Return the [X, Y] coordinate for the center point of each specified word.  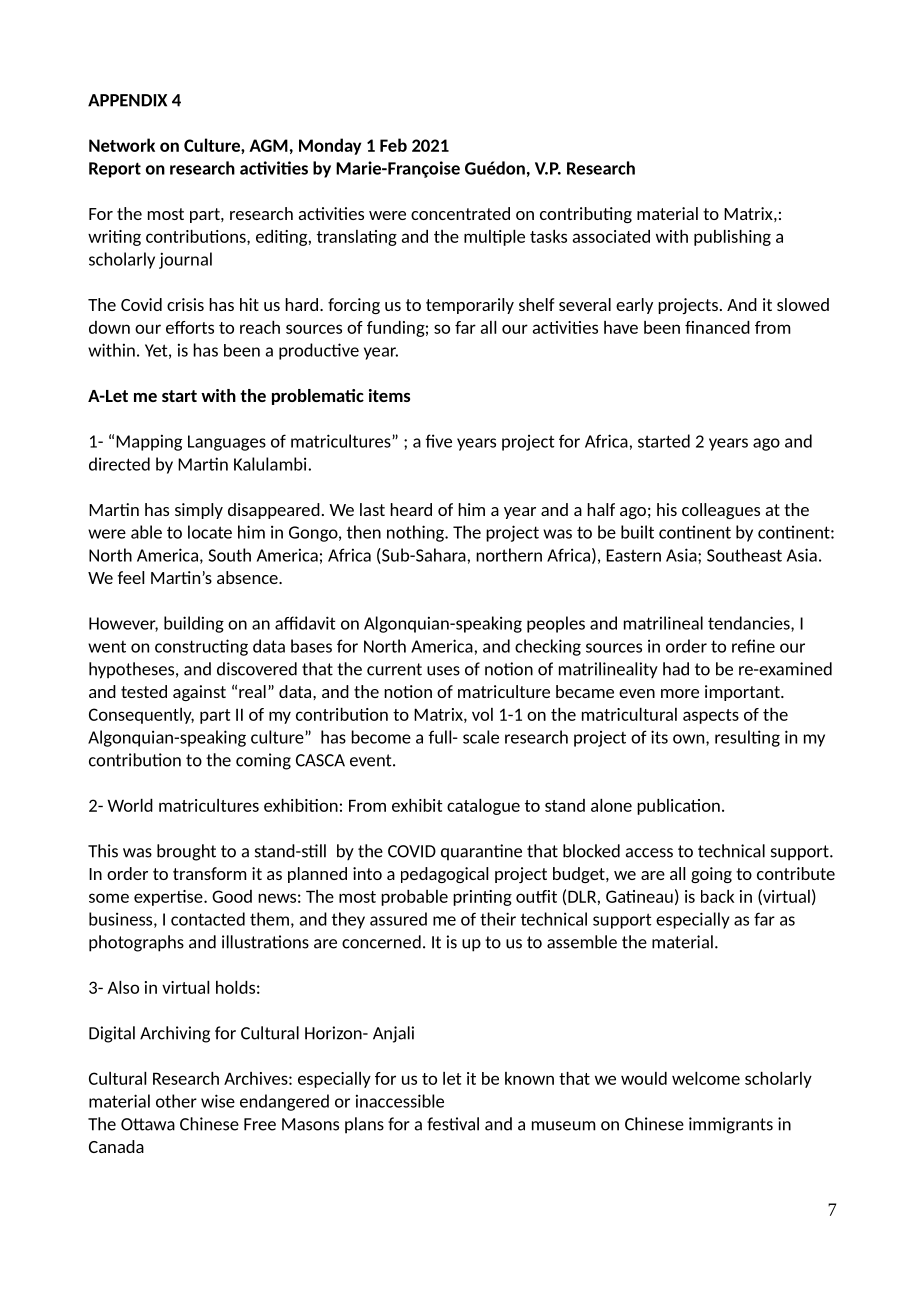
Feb [393, 145]
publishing [732, 238]
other [176, 1101]
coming [263, 761]
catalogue [483, 807]
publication [678, 807]
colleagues [721, 511]
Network [122, 145]
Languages [227, 443]
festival [453, 1124]
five [439, 441]
